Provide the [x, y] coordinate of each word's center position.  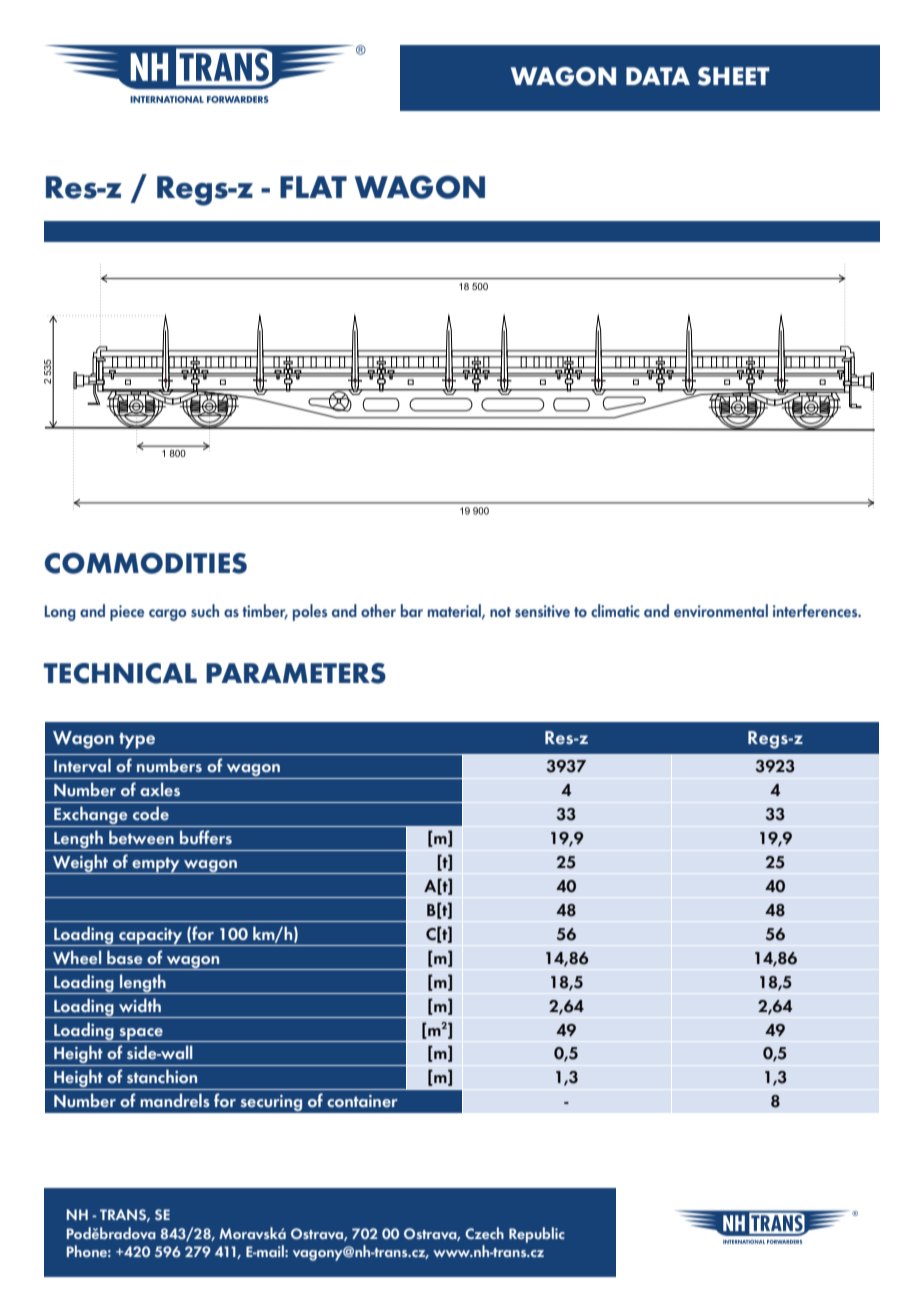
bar [412, 610]
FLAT [313, 187]
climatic [615, 610]
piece [127, 613]
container [362, 1101]
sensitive [542, 611]
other [378, 610]
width [140, 1005]
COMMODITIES [146, 563]
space [141, 1035]
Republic [537, 1235]
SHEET [734, 76]
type [137, 741]
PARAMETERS [296, 673]
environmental [721, 610]
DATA [658, 76]
